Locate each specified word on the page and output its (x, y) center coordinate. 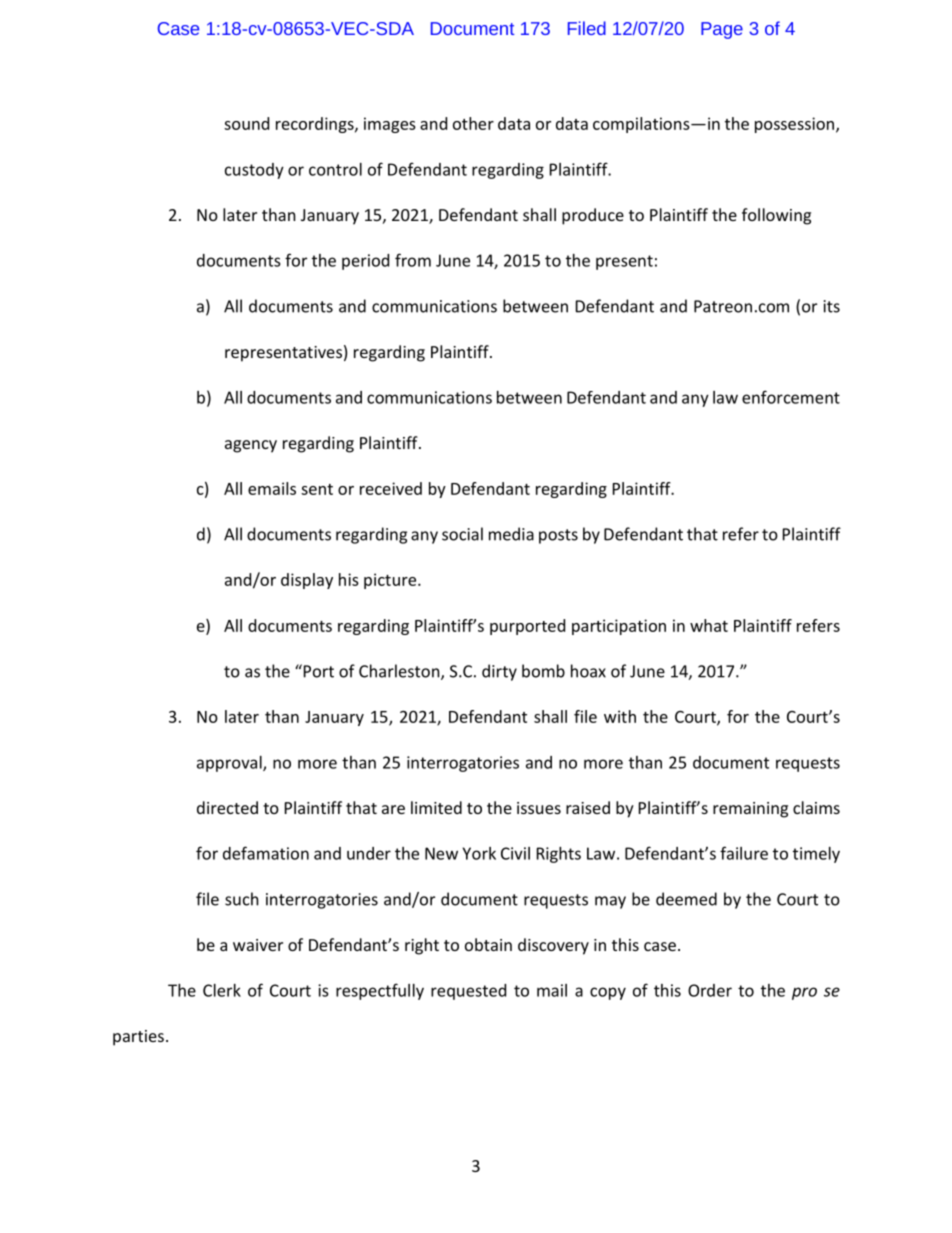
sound (246, 123)
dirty (499, 672)
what (709, 625)
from (413, 260)
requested (468, 992)
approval (230, 764)
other (473, 123)
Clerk (222, 990)
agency (251, 446)
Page (722, 30)
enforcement (791, 397)
